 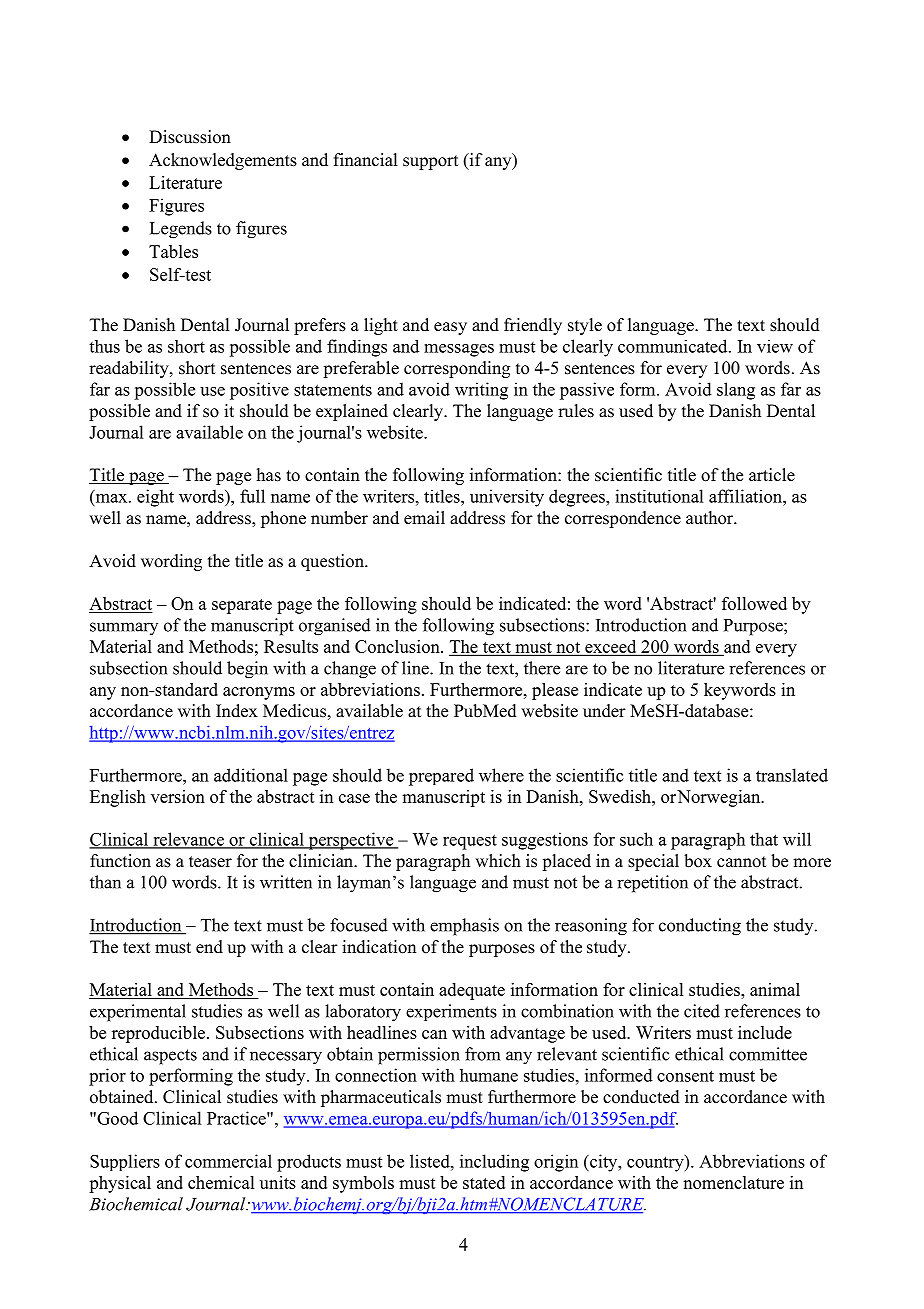 What do you see at coordinates (430, 162) in the page?
I see `support` at bounding box center [430, 162].
